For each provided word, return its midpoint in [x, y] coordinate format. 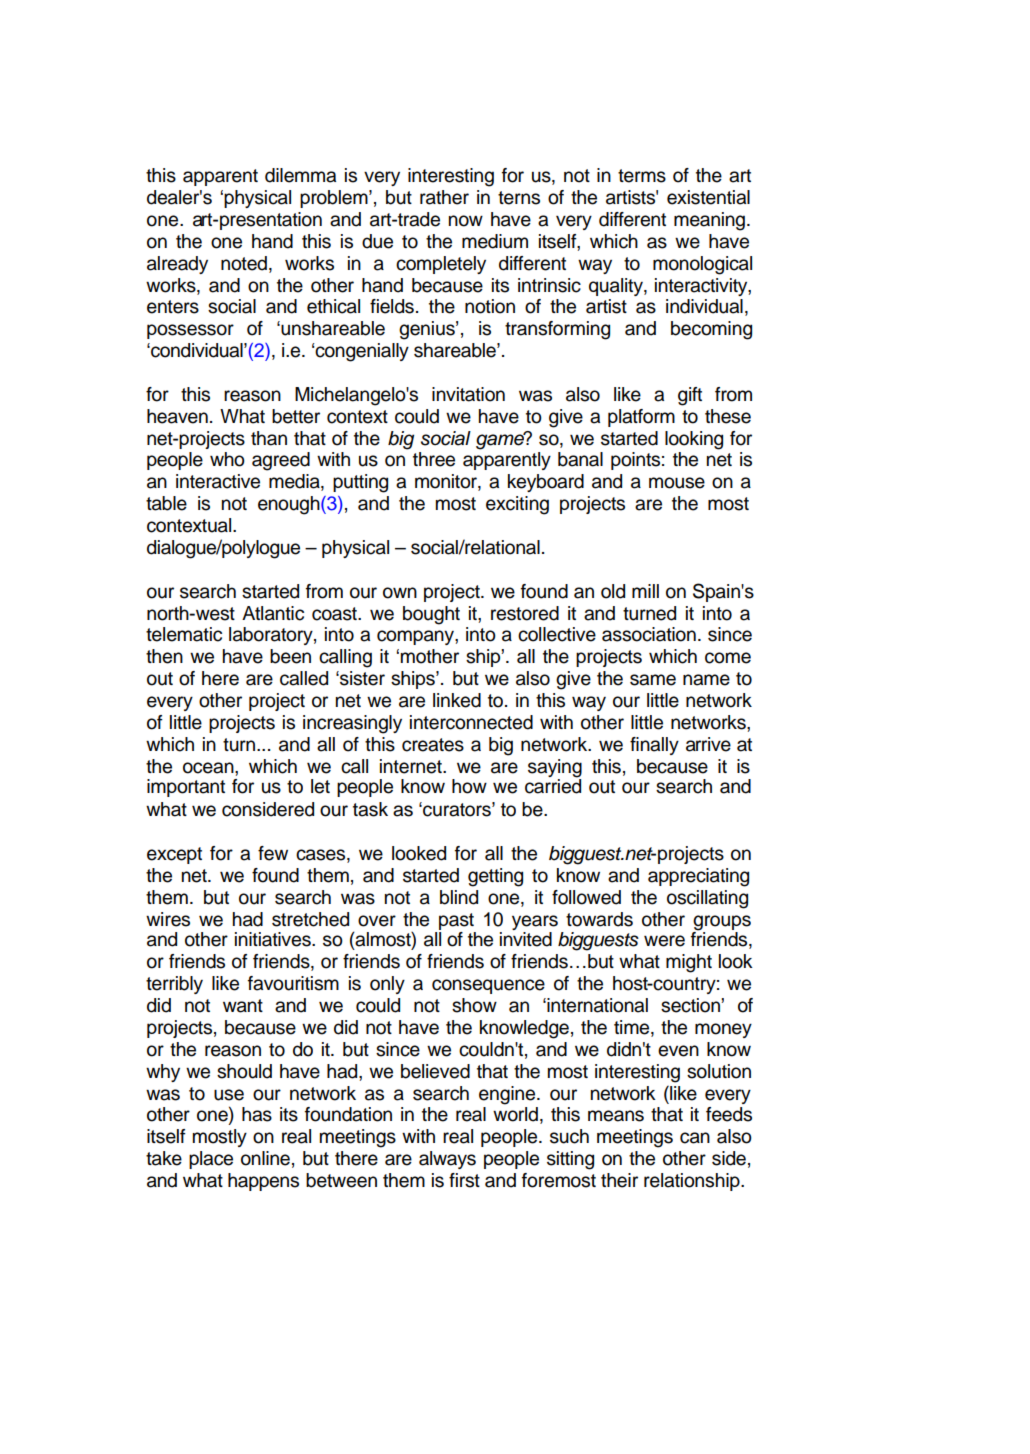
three [434, 459]
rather [444, 197]
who [227, 459]
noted [244, 263]
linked [457, 700]
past [456, 921]
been [290, 656]
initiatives [274, 939]
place [211, 1160]
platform [641, 418]
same [653, 680]
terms [642, 176]
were [664, 941]
